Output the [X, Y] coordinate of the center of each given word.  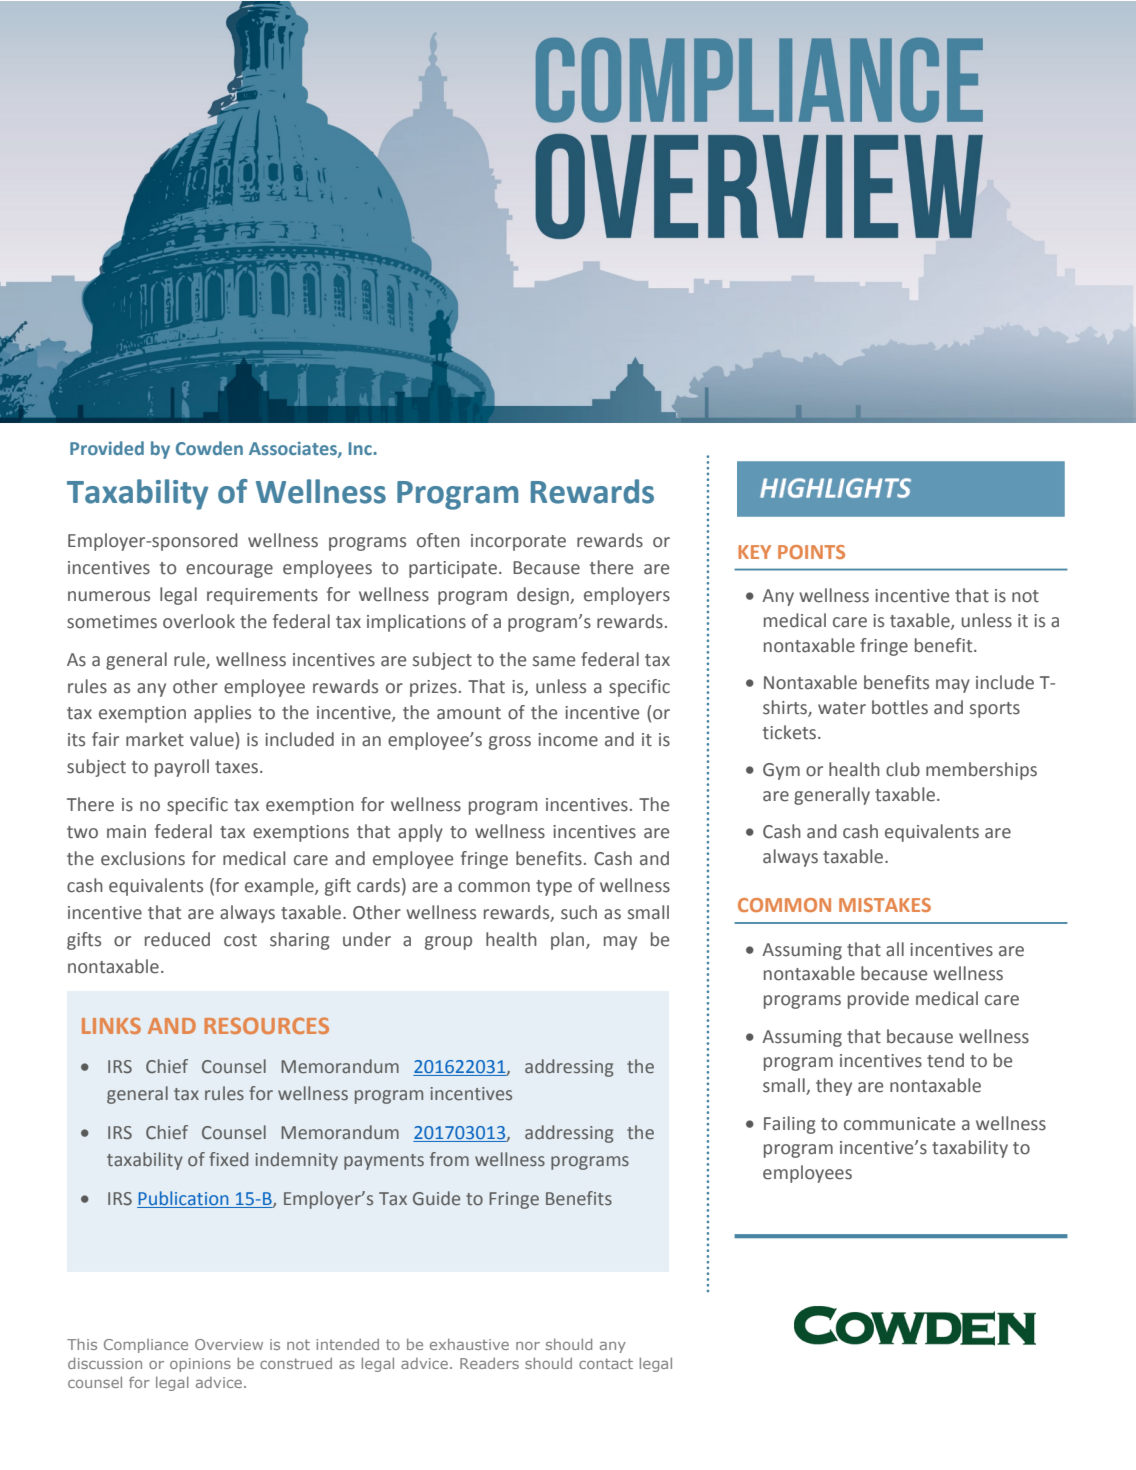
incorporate [518, 542]
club [903, 769]
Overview [229, 1344]
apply [420, 833]
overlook [199, 621]
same [554, 661]
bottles [900, 707]
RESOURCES [266, 1025]
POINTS [811, 552]
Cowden [209, 448]
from [449, 1159]
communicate [899, 1124]
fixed [228, 1159]
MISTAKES [885, 905]
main [126, 831]
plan [569, 941]
